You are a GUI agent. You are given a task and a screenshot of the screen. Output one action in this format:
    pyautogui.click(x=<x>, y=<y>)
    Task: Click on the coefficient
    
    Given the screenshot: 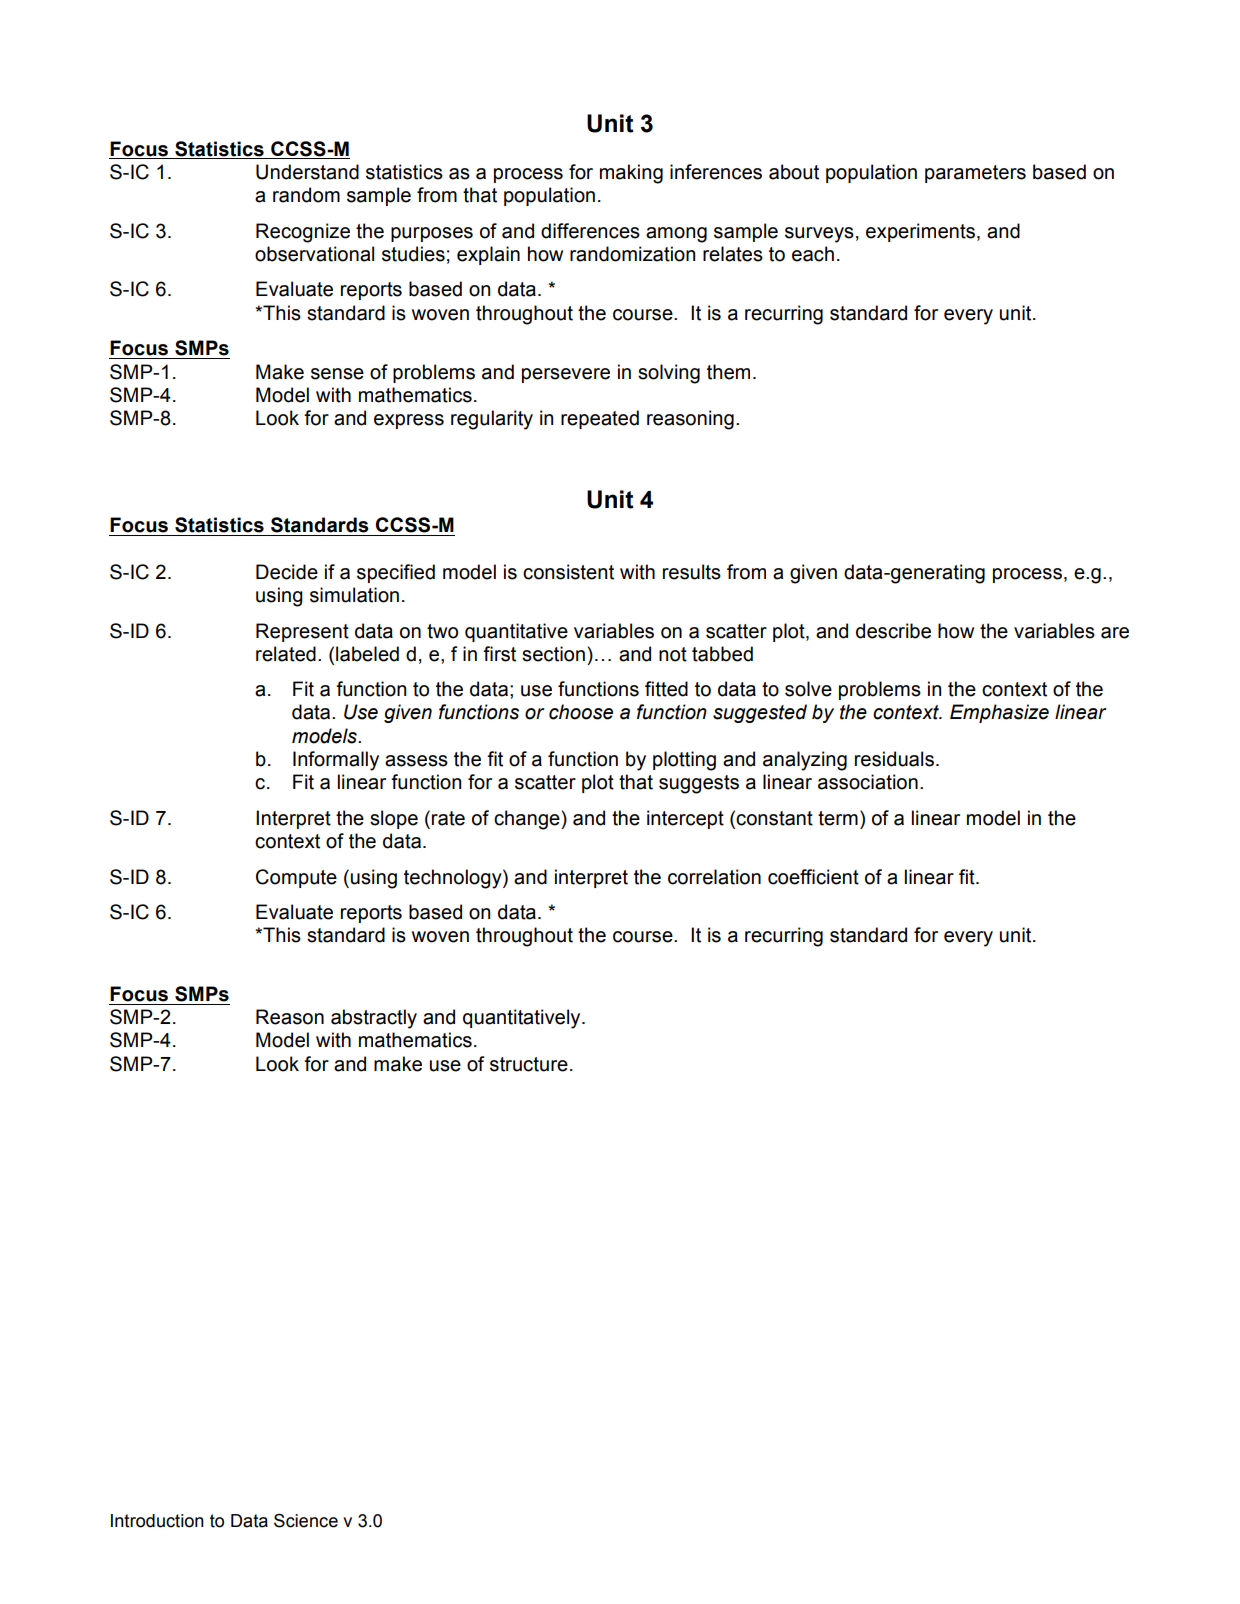 What is the action you would take?
    pyautogui.click(x=813, y=877)
